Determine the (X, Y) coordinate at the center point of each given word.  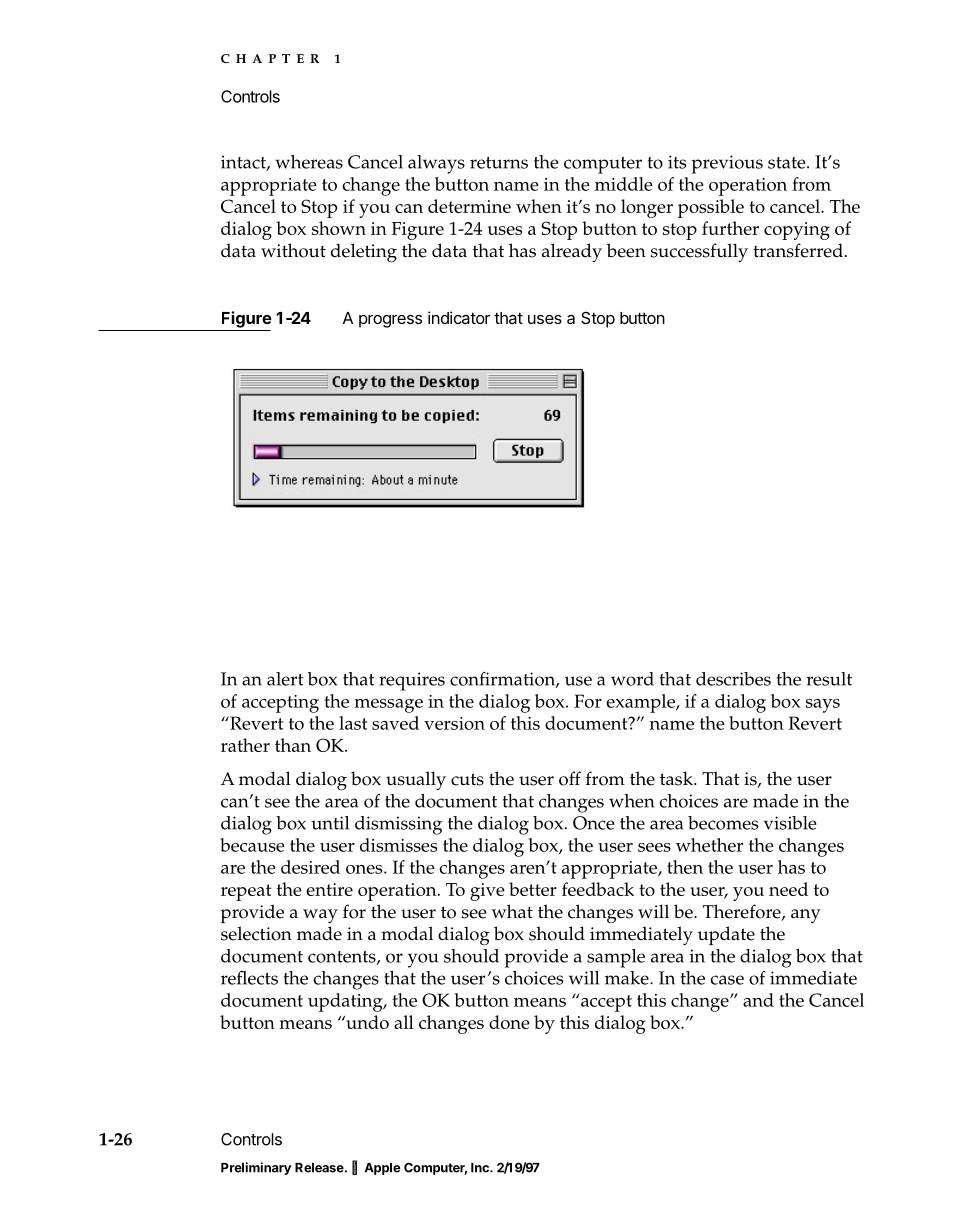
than (293, 745)
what (512, 911)
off (570, 778)
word (632, 679)
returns (499, 163)
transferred (798, 250)
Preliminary (256, 1168)
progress (390, 321)
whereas (309, 162)
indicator (459, 317)
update (726, 935)
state (788, 163)
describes (733, 679)
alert (285, 679)
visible (790, 823)
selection (256, 933)
